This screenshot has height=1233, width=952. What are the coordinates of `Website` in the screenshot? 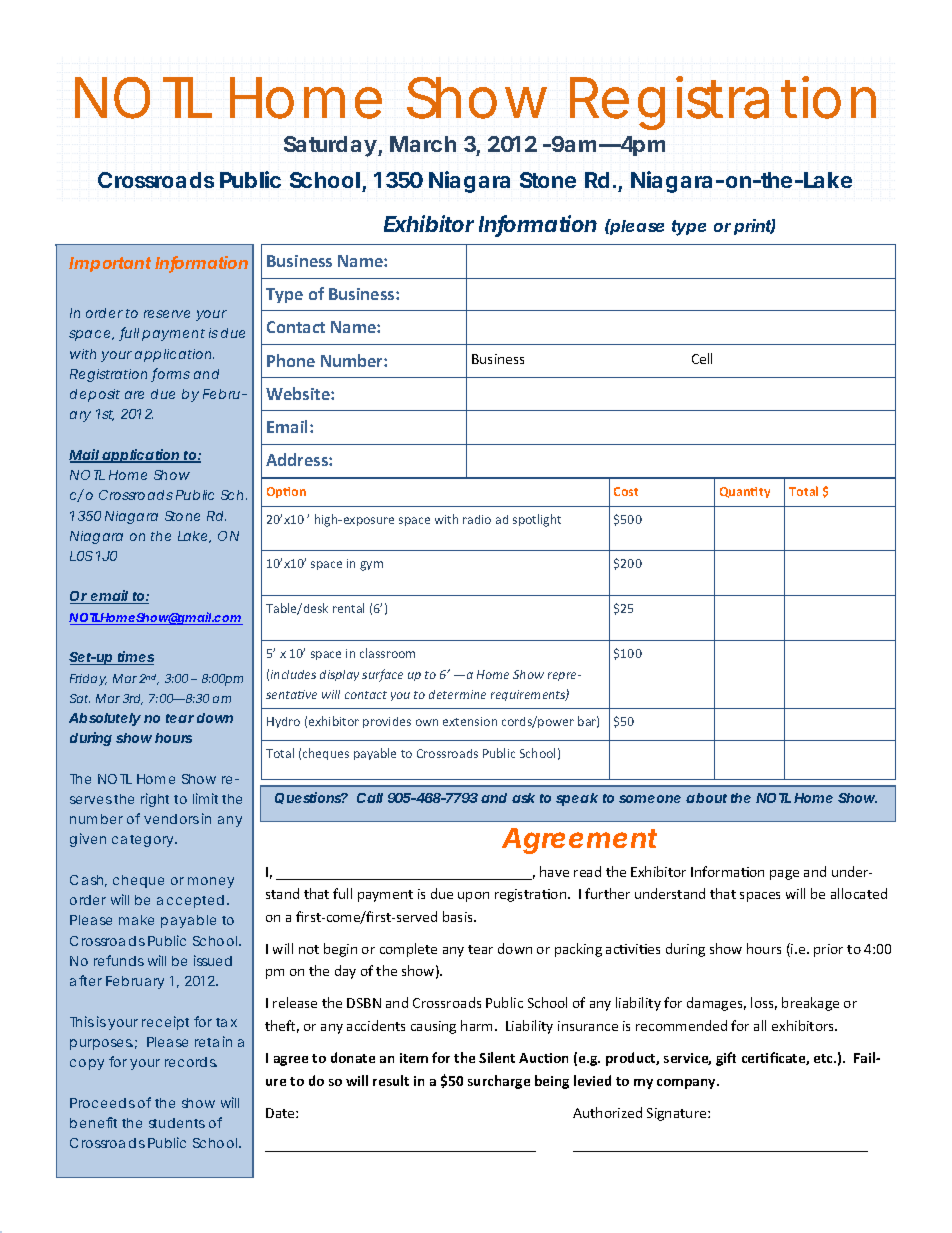 It's located at (299, 393).
